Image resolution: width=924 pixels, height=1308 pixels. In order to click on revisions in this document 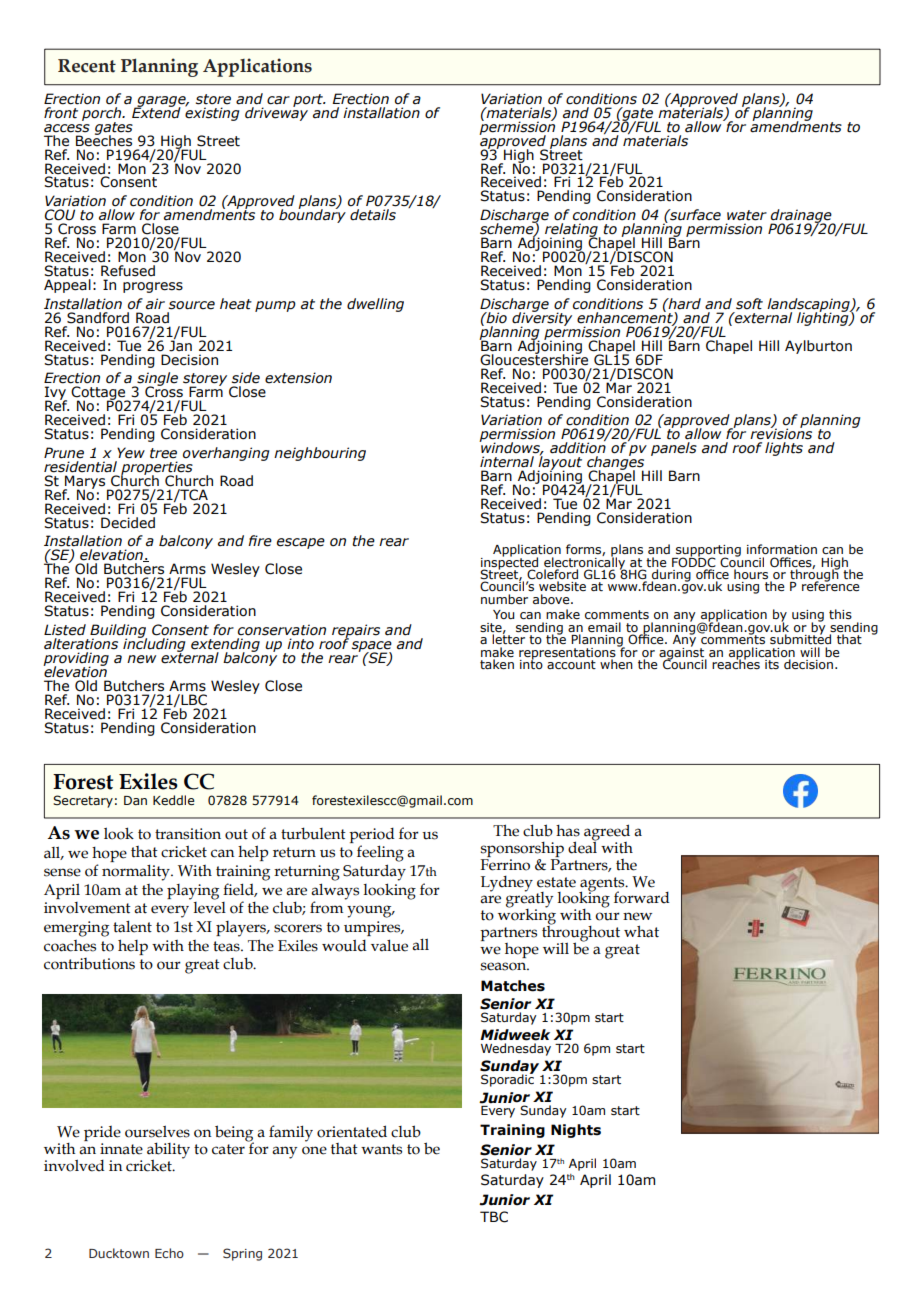, I will do `click(781, 433)`.
